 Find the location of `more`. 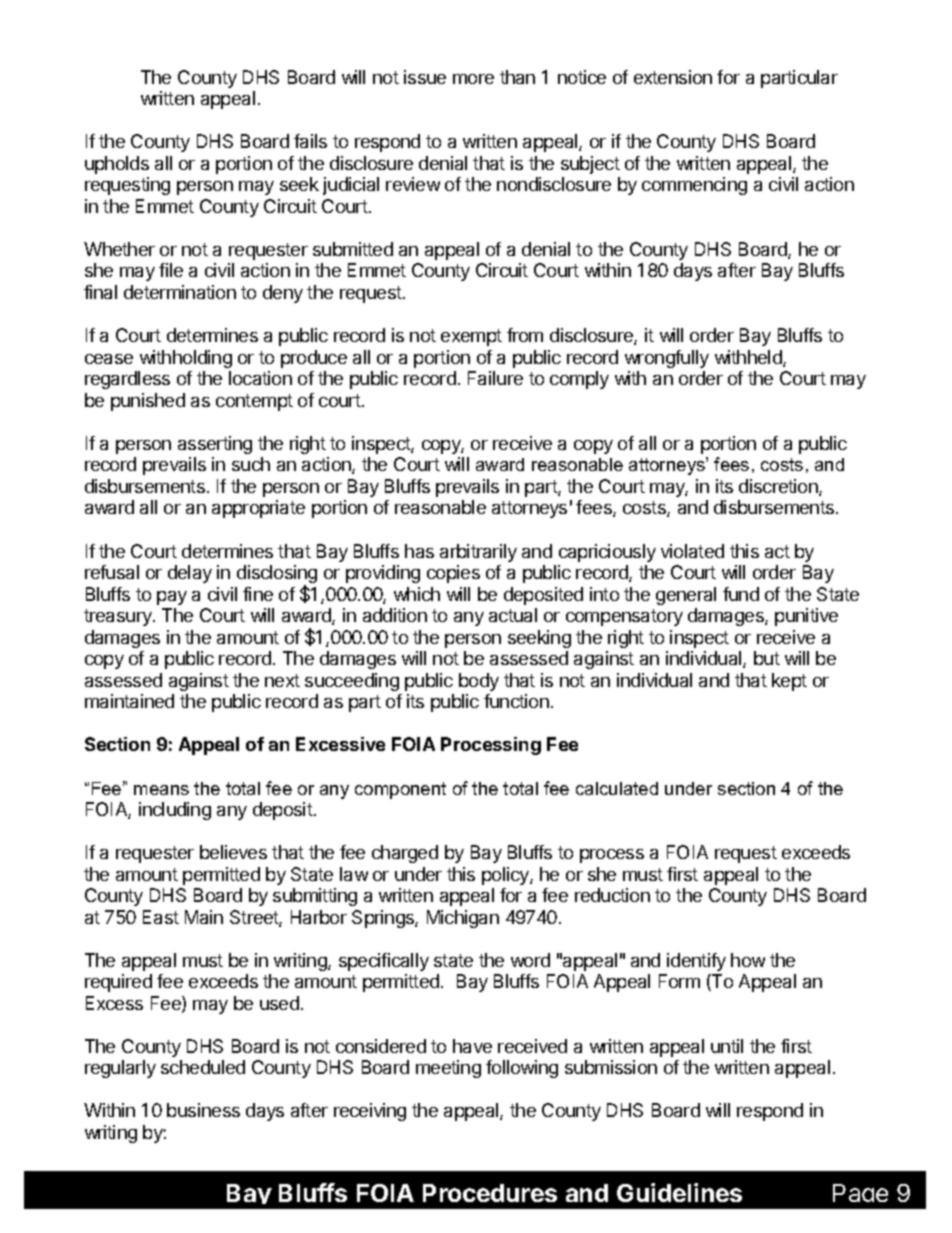

more is located at coordinates (473, 79).
